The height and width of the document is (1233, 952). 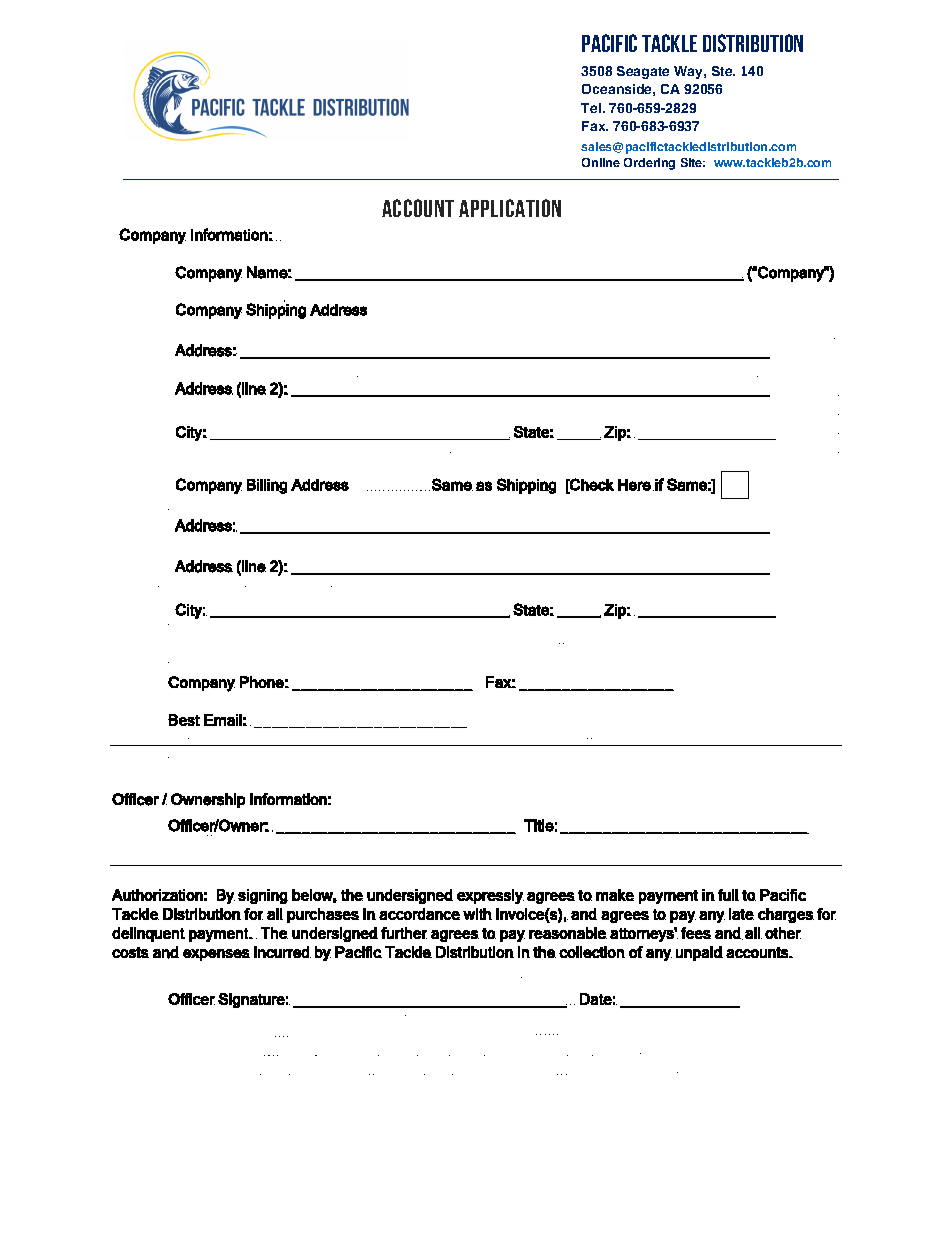 What do you see at coordinates (696, 933) in the document?
I see `fees` at bounding box center [696, 933].
